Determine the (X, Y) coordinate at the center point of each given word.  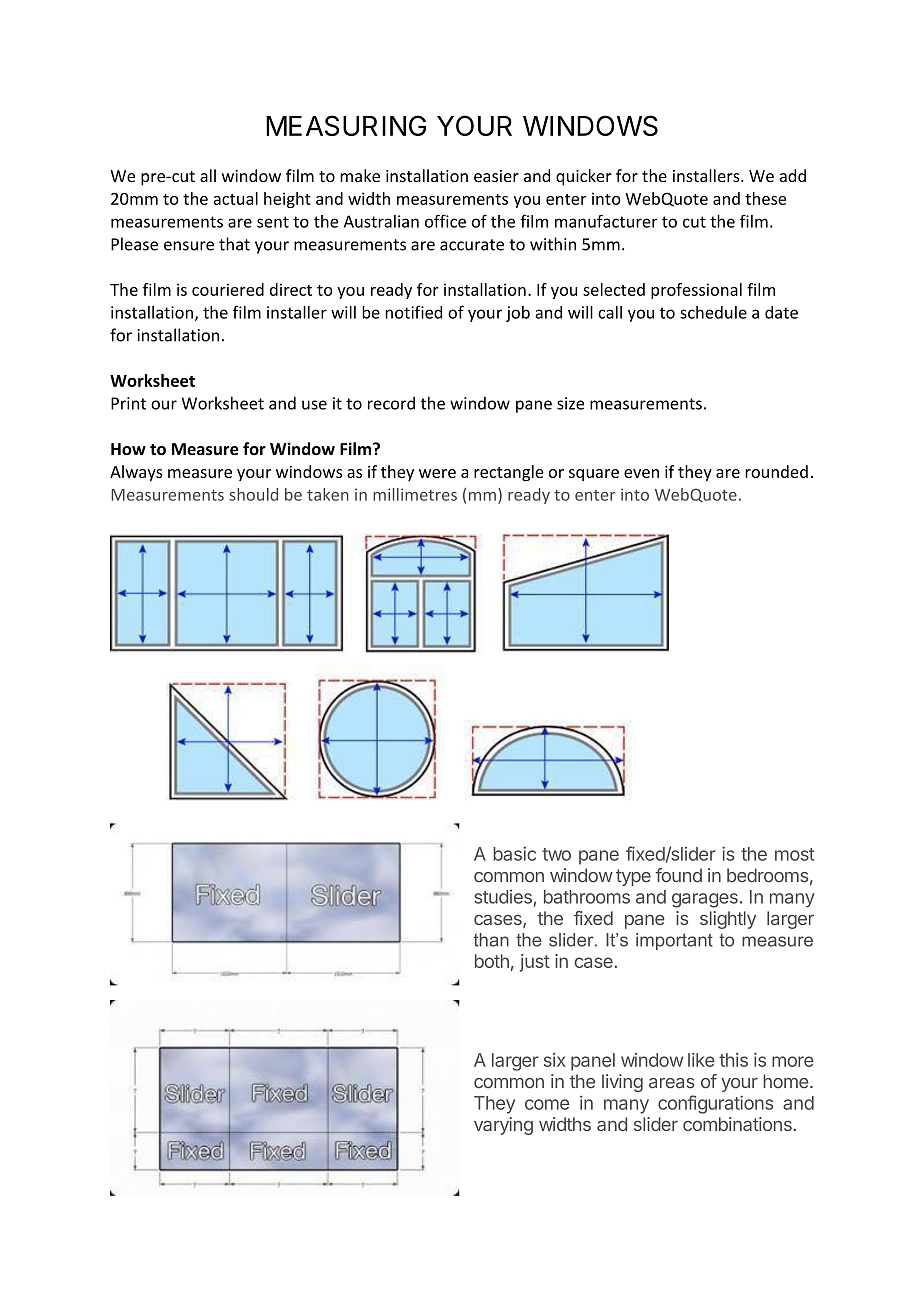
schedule (713, 312)
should (253, 494)
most (794, 854)
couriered (228, 289)
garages (705, 900)
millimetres (415, 494)
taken (328, 494)
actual (235, 198)
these (765, 198)
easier (496, 176)
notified (413, 312)
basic (514, 853)
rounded (776, 471)
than (491, 940)
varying (503, 1126)
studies (503, 896)
